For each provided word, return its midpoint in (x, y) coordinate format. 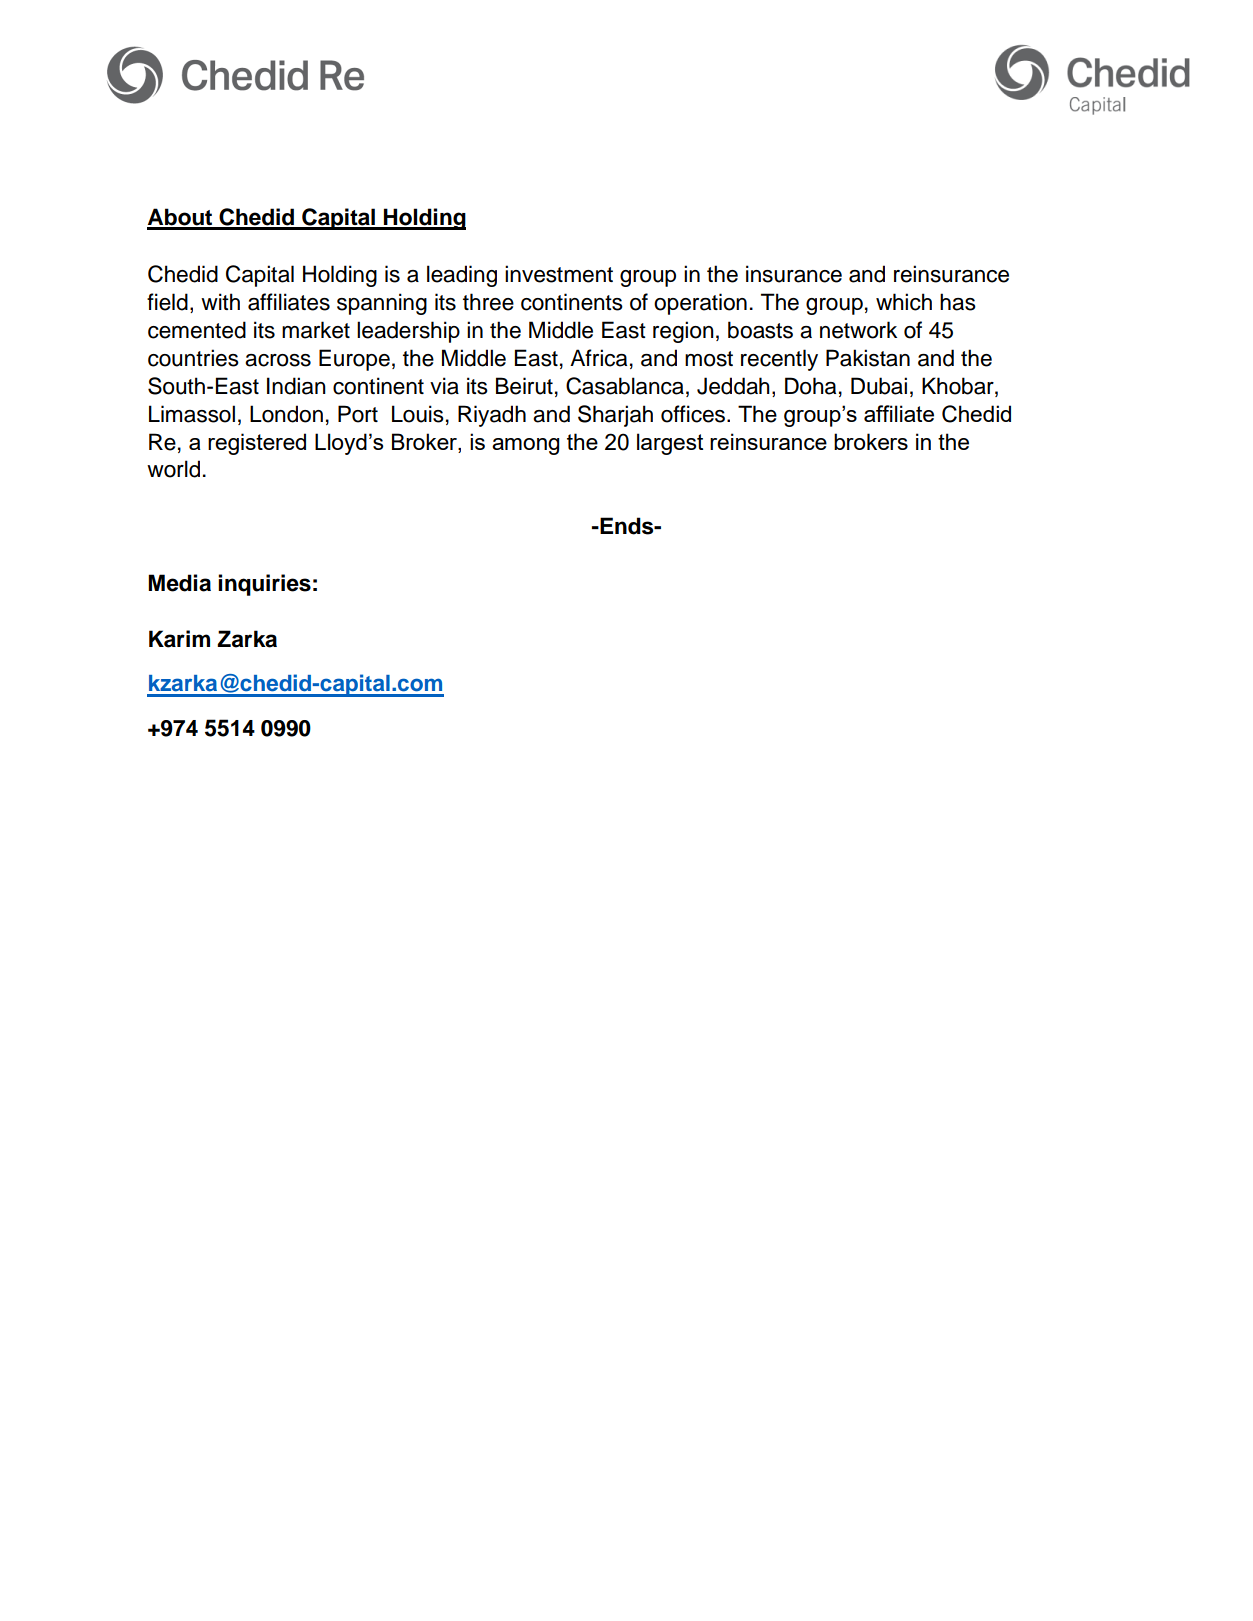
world (173, 469)
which (904, 302)
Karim (179, 639)
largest (670, 444)
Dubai (879, 386)
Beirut (524, 386)
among (525, 446)
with (220, 301)
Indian (296, 386)
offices (694, 414)
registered (257, 444)
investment (559, 274)
